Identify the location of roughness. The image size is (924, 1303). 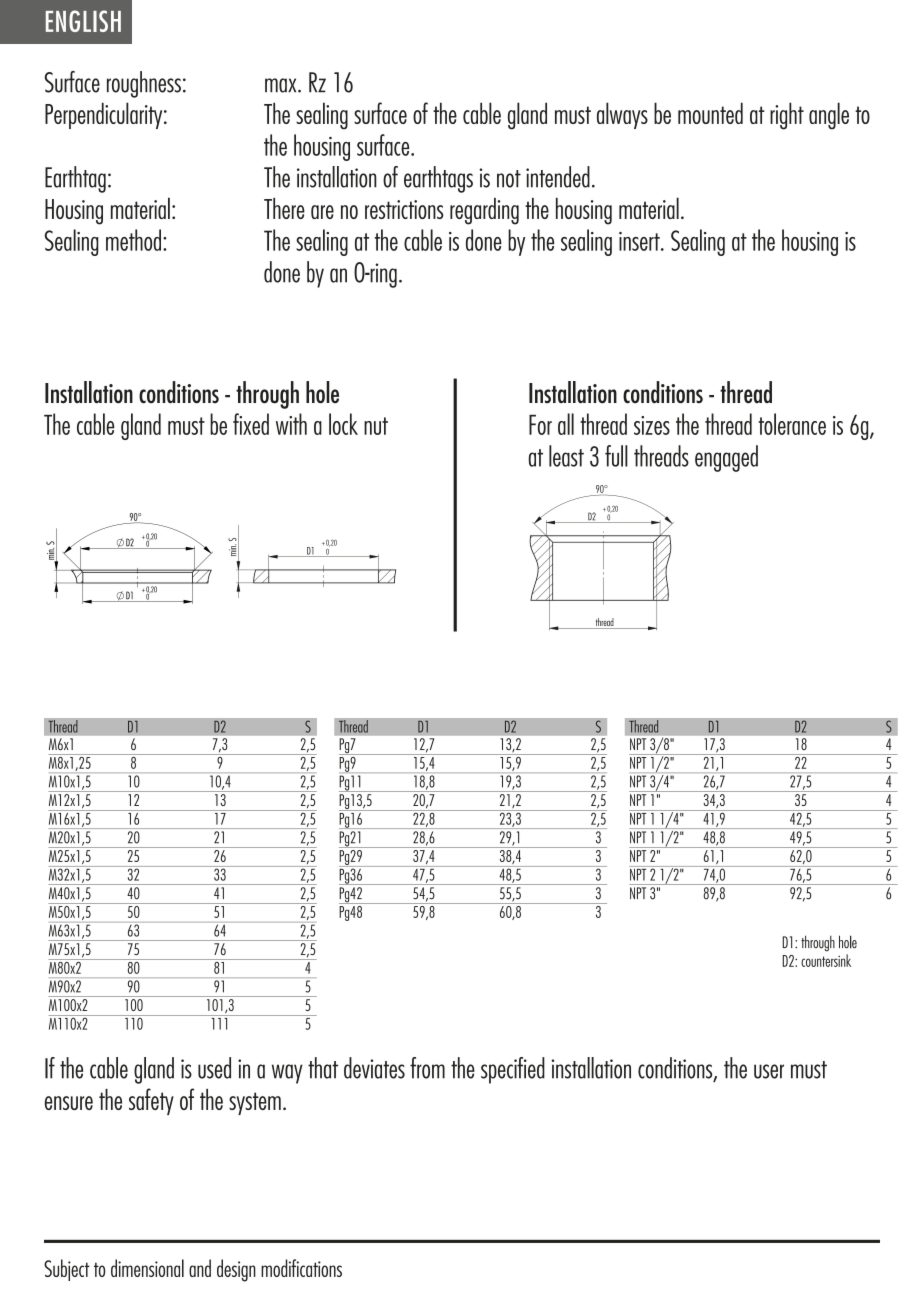
(144, 84).
